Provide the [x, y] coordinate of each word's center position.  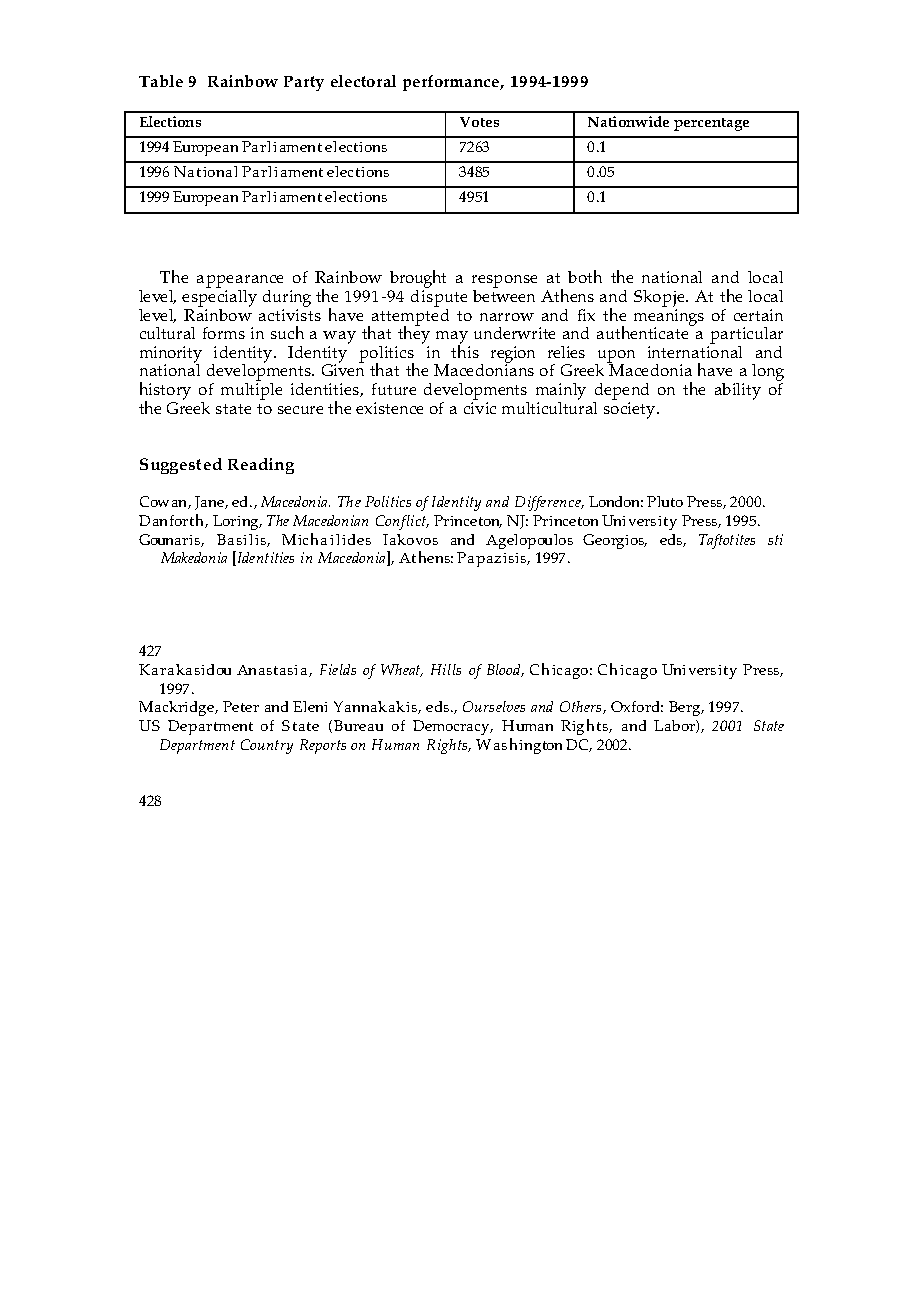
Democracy [452, 727]
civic [480, 408]
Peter [241, 706]
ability [738, 391]
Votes [479, 122]
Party [304, 83]
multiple [251, 391]
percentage [711, 124]
